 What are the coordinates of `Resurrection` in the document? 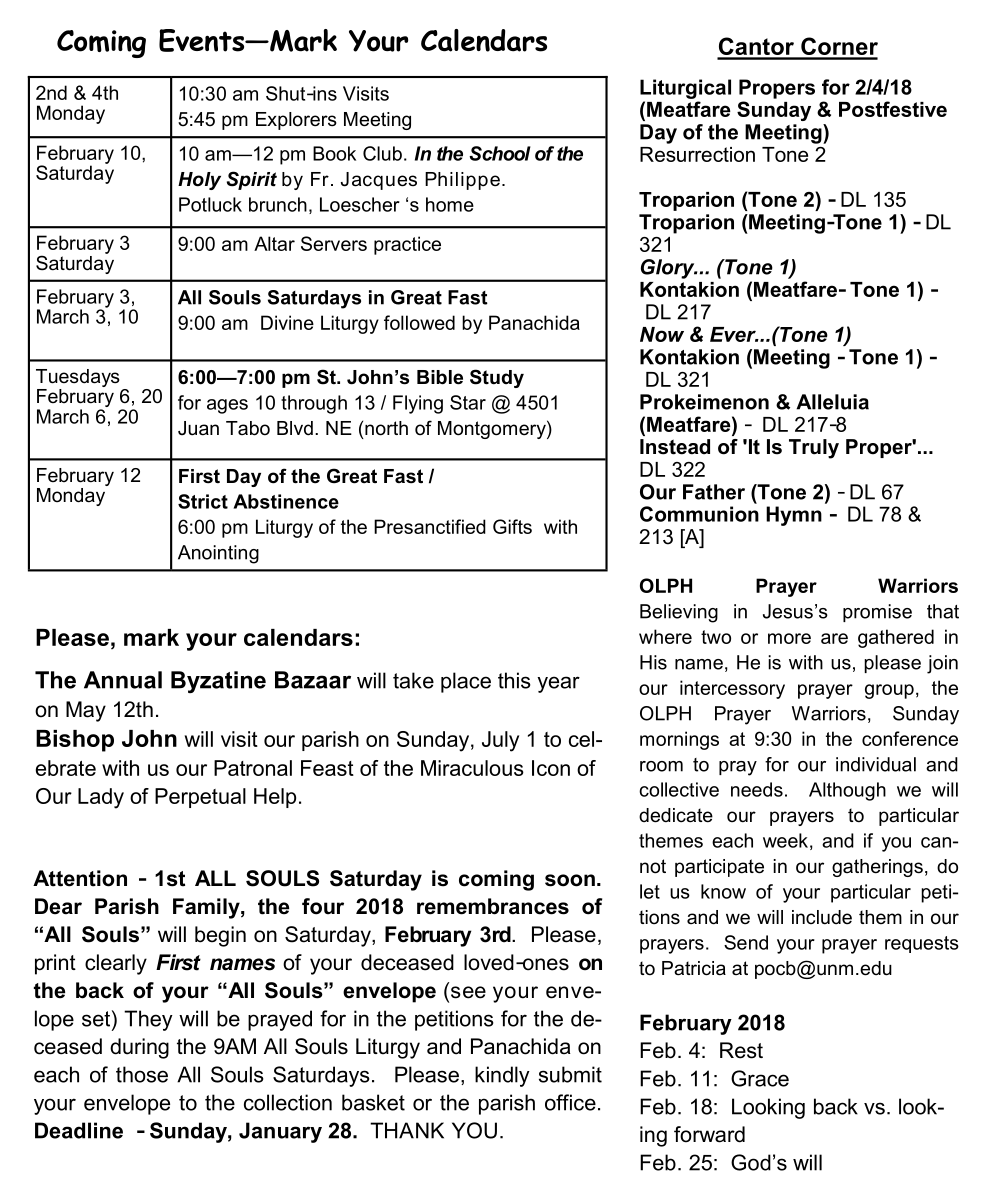 It's located at (697, 154).
